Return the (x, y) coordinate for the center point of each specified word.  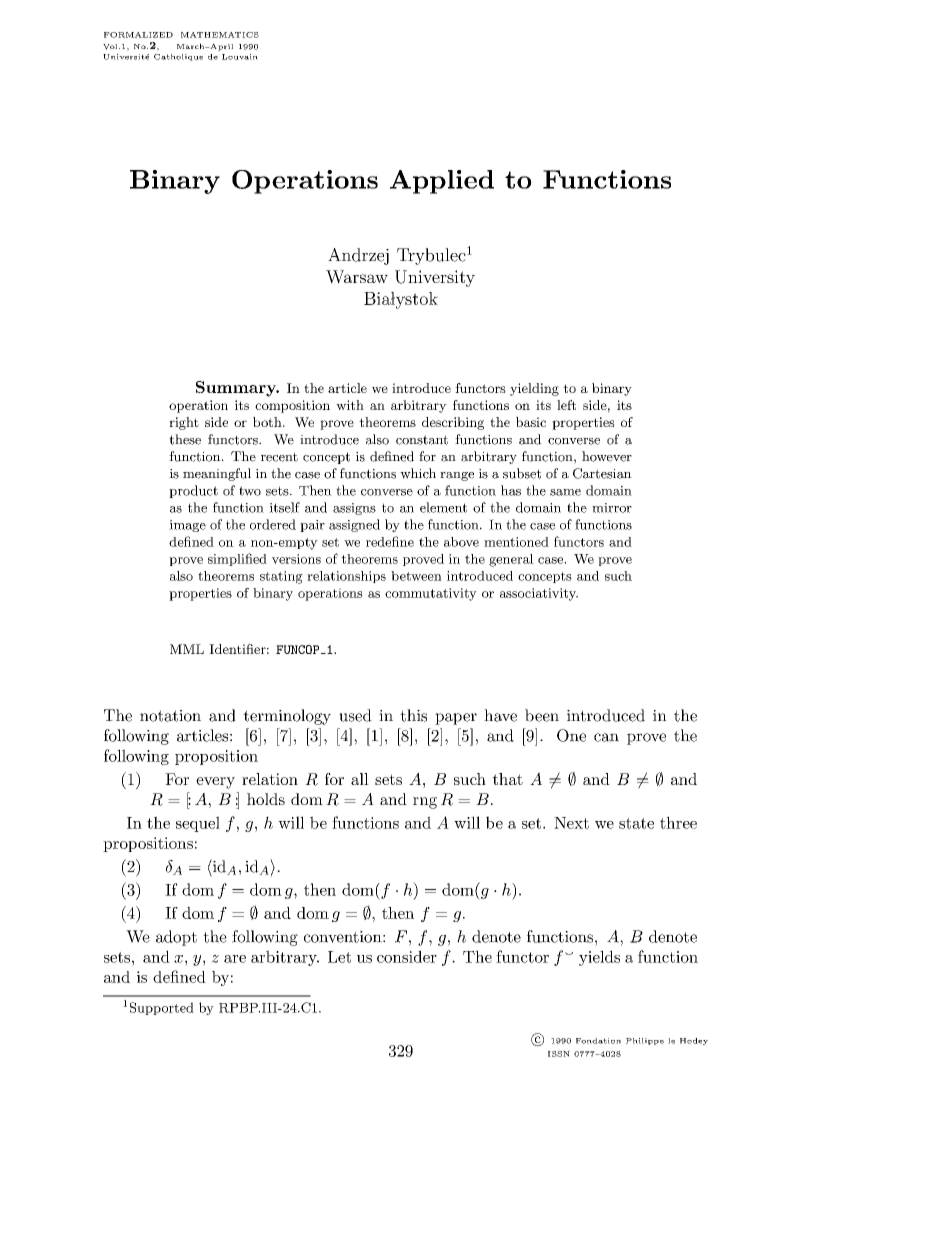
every (215, 783)
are (235, 959)
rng (425, 803)
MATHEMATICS (220, 35)
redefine (390, 541)
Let (339, 957)
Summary (237, 389)
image (187, 526)
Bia (377, 298)
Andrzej (358, 256)
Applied (442, 182)
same (565, 492)
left (566, 405)
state (636, 823)
